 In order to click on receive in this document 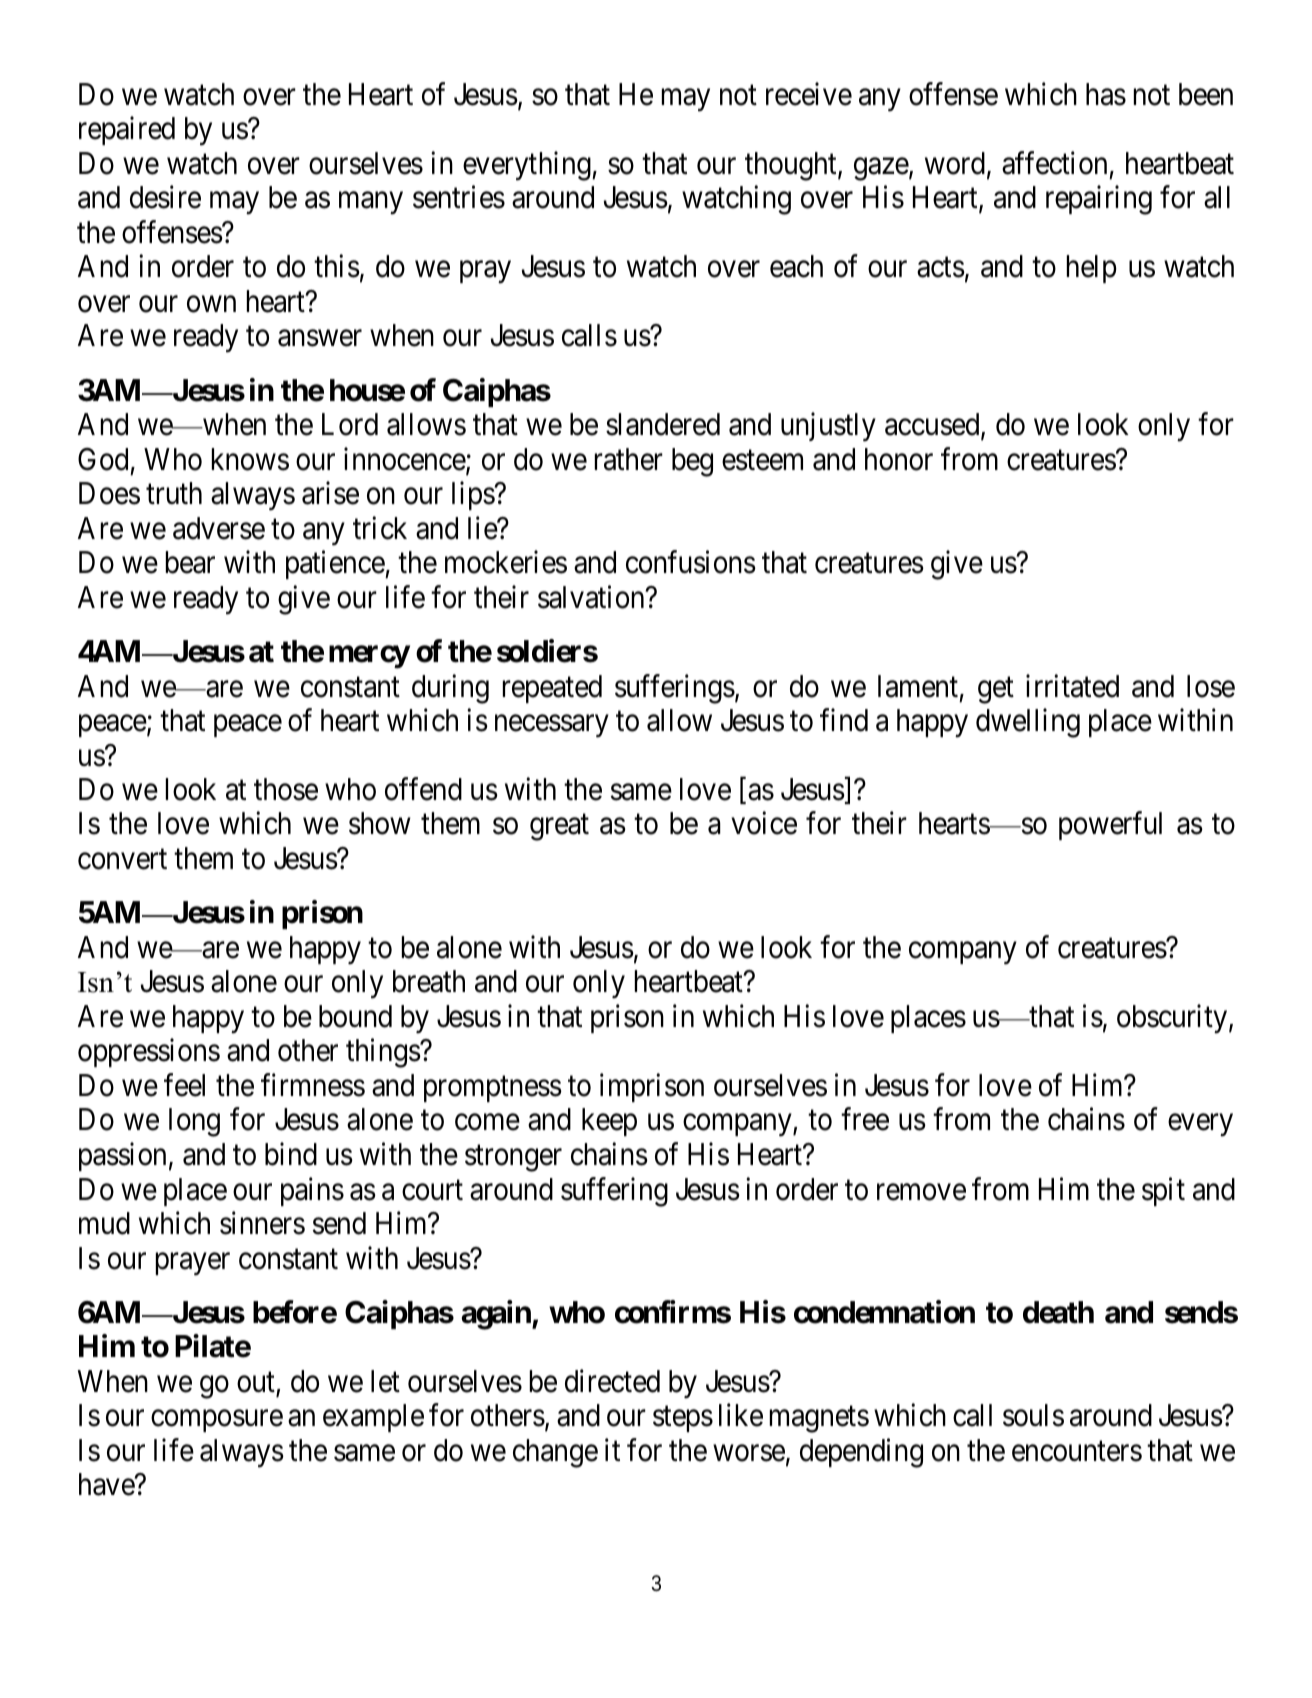, I will do `click(809, 94)`.
